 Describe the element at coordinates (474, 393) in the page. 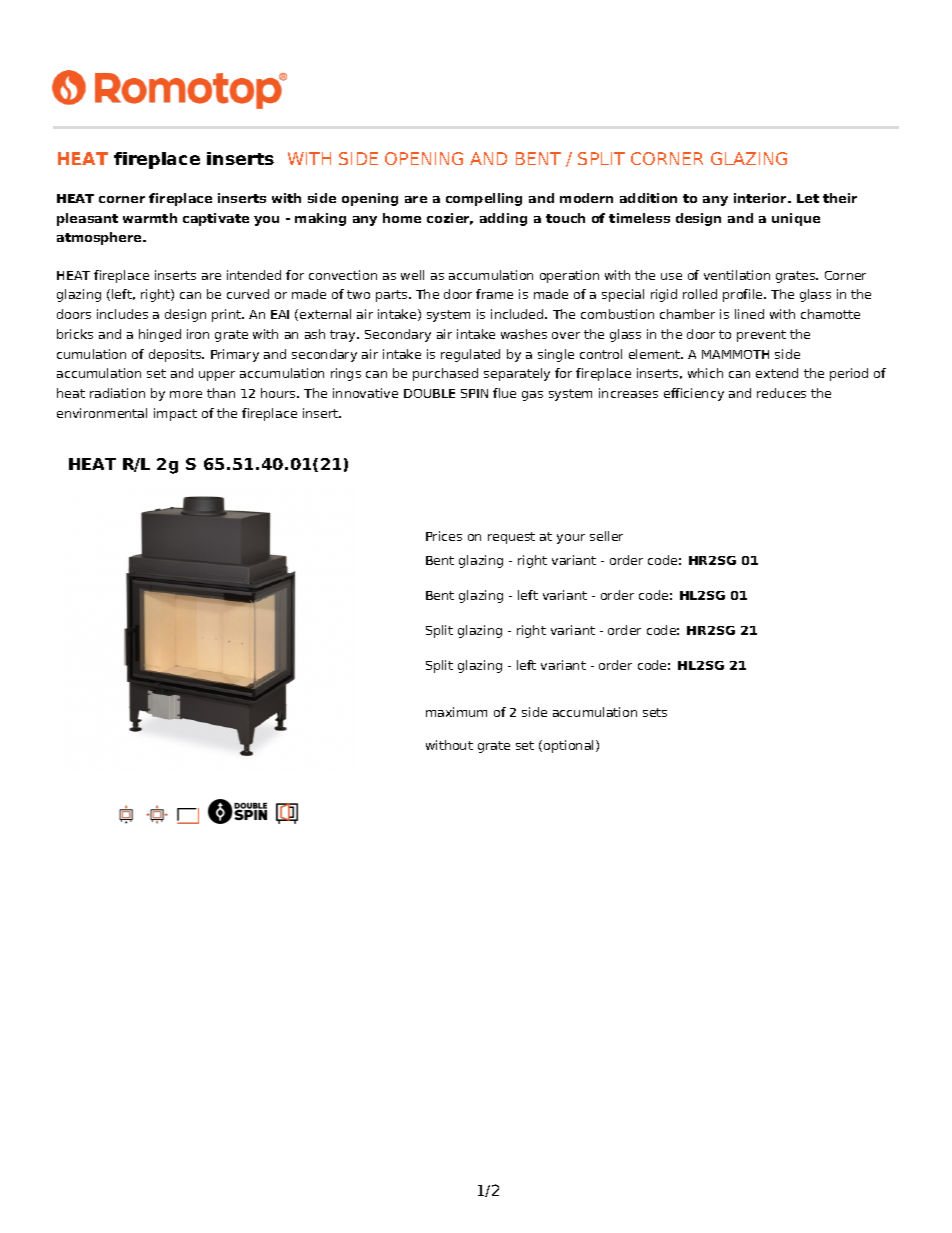

I see `SPIN` at that location.
